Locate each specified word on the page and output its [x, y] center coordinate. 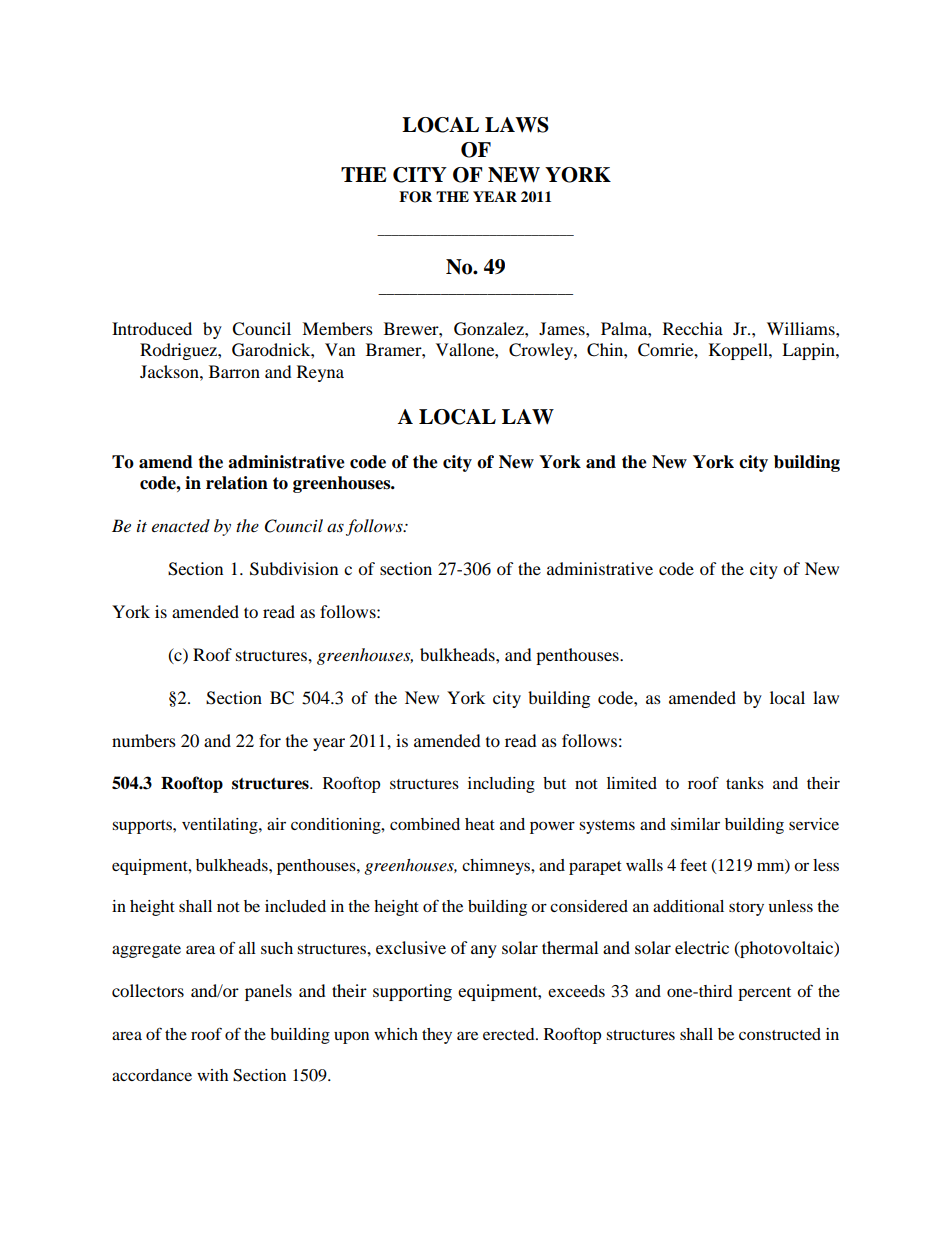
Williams [802, 328]
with [212, 1075]
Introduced [152, 328]
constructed [780, 1034]
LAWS [517, 125]
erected [510, 1034]
